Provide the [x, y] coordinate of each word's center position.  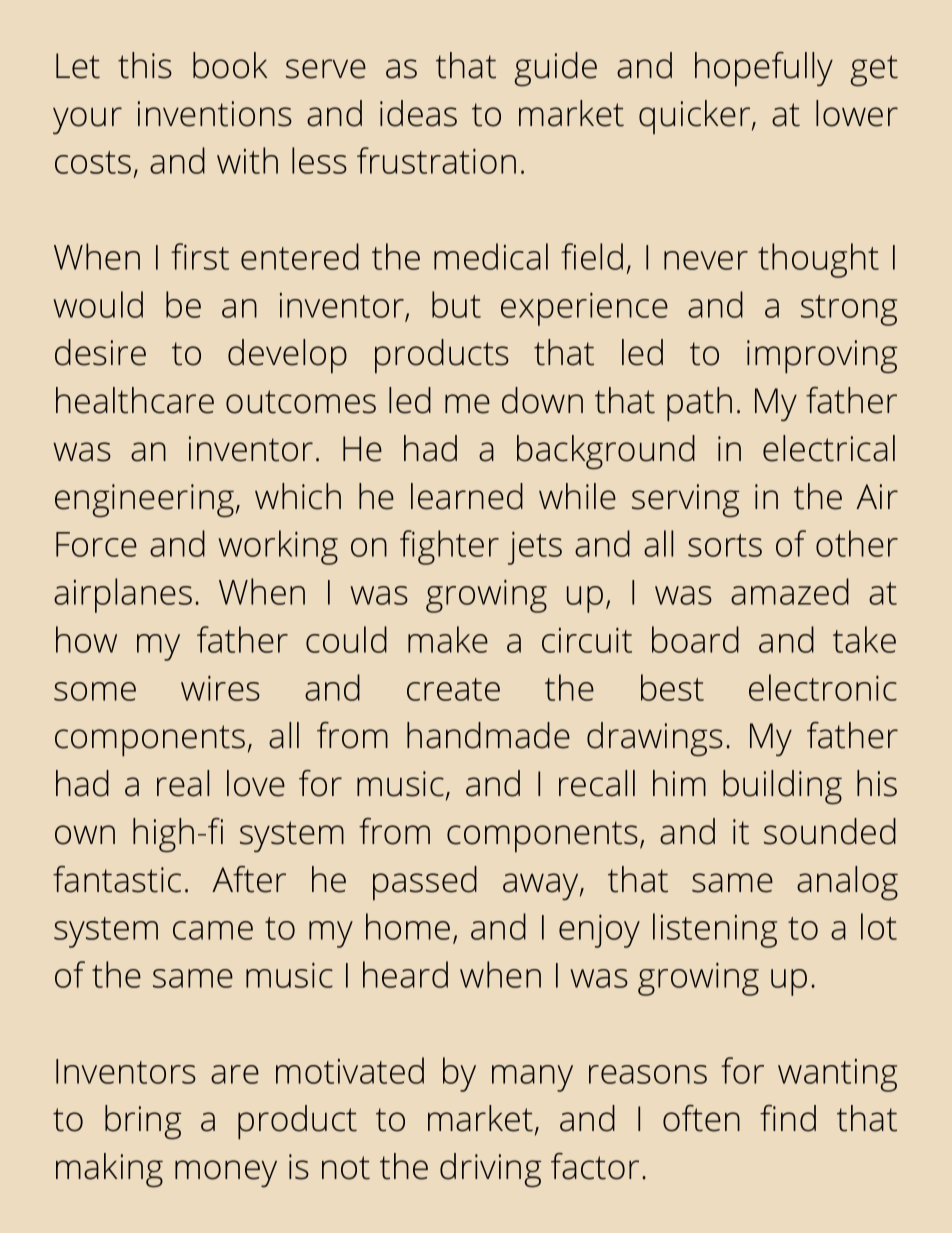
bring [143, 1122]
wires [220, 688]
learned [467, 496]
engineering [144, 500]
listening [715, 930]
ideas [418, 113]
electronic [823, 687]
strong [849, 310]
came [213, 930]
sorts [725, 545]
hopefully [764, 69]
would [98, 304]
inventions [215, 114]
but [456, 304]
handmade [488, 735]
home [408, 926]
